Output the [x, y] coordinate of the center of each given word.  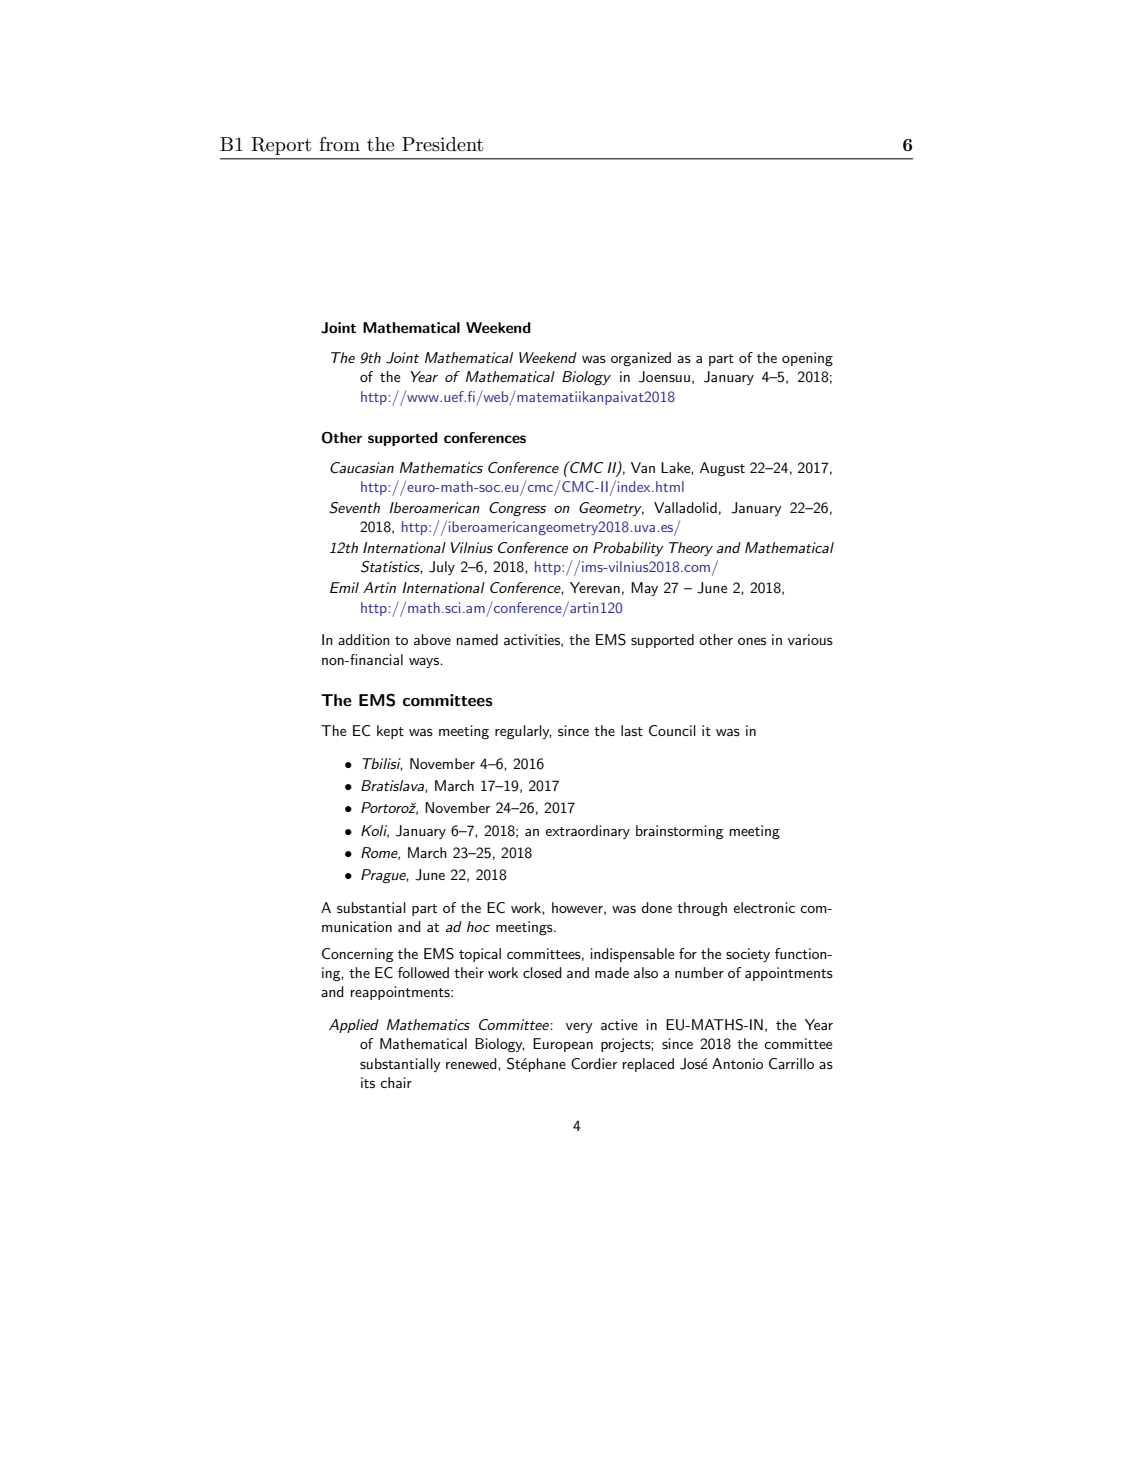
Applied [354, 1026]
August [722, 469]
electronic [764, 907]
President [442, 144]
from [339, 143]
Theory [691, 549]
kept [390, 732]
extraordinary [587, 832]
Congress [517, 509]
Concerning [358, 955]
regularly [523, 732]
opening [807, 359]
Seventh [354, 508]
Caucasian [362, 467]
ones [752, 641]
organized [641, 359]
